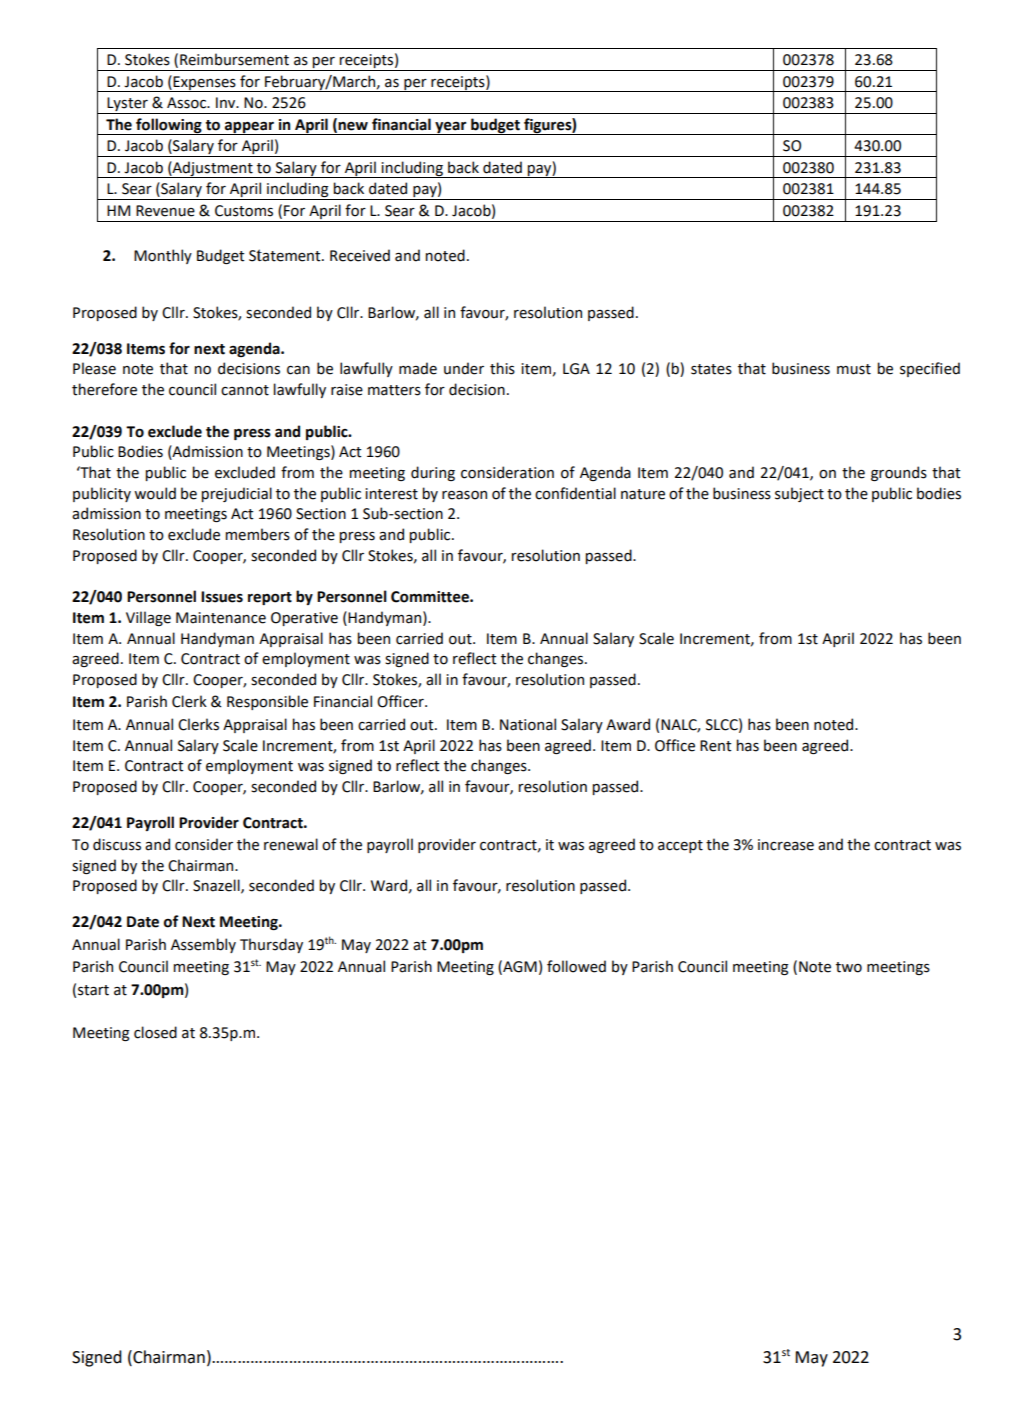  Describe the element at coordinates (188, 103) in the screenshot. I see `Assoc` at that location.
